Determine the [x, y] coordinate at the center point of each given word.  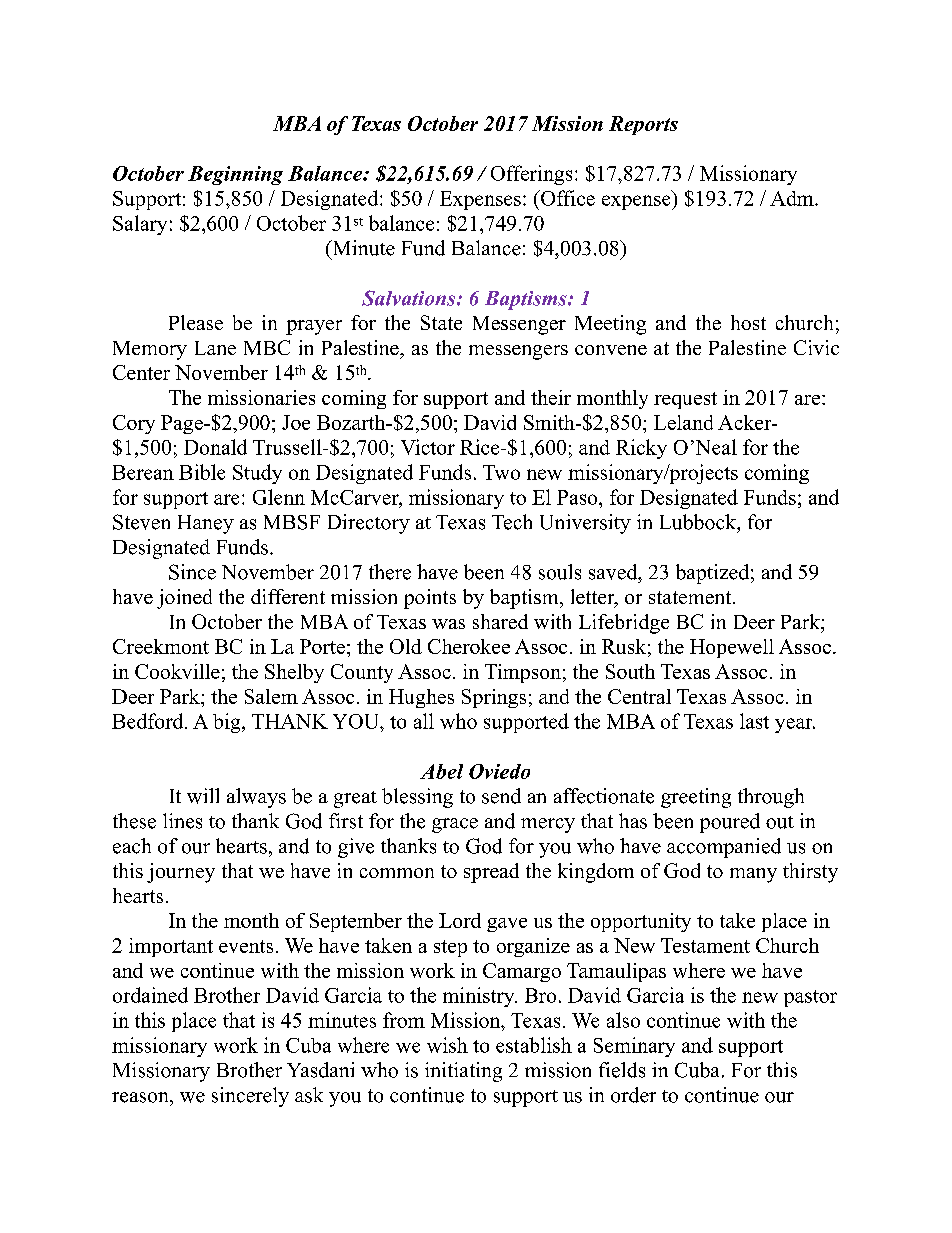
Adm [793, 198]
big [228, 723]
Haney [206, 524]
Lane [215, 348]
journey [181, 873]
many [753, 875]
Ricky [641, 449]
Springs [494, 698]
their [551, 397]
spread [491, 873]
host [748, 322]
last [754, 721]
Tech [512, 522]
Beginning [235, 175]
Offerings [531, 175]
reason [141, 1097]
